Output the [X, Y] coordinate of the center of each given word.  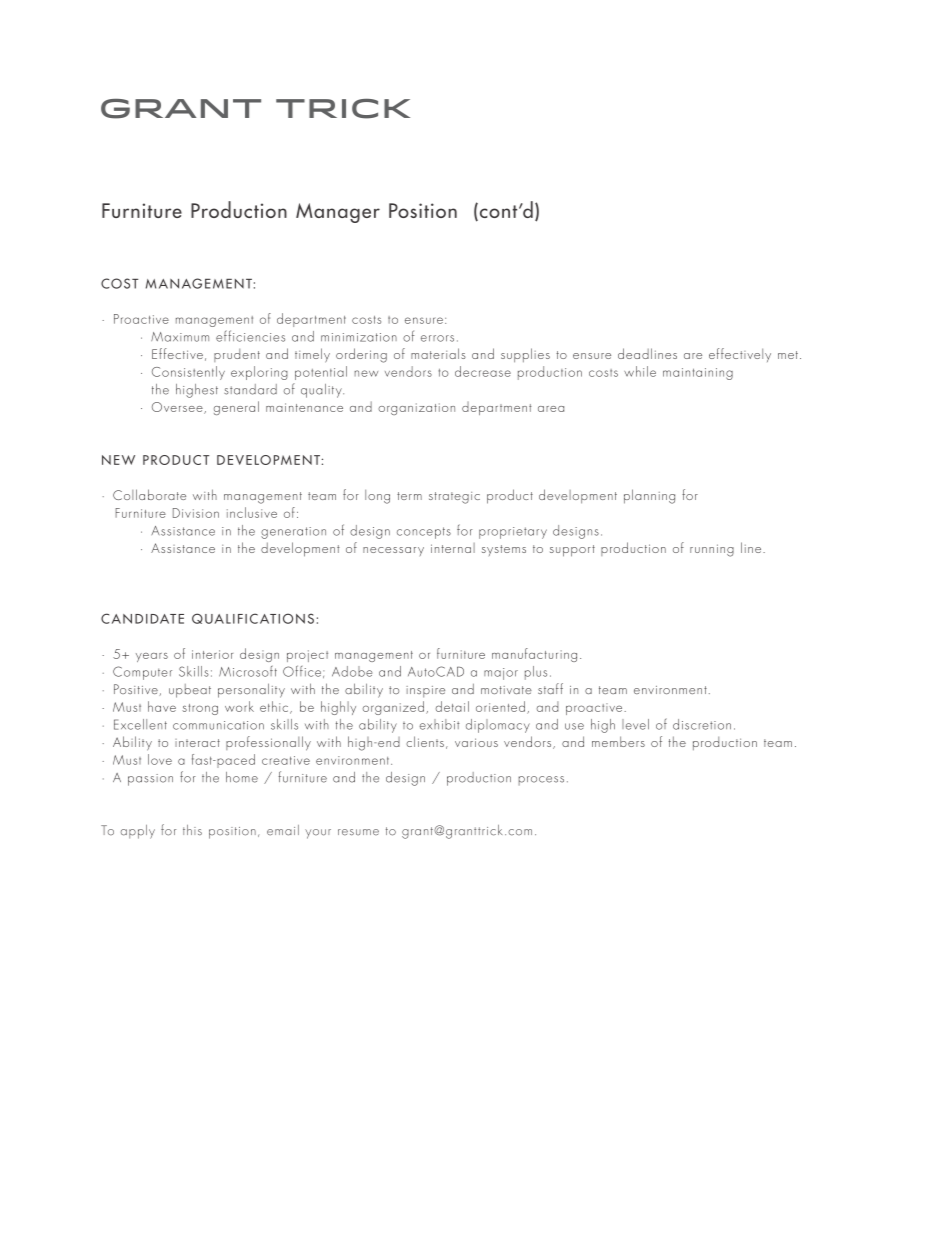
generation [293, 533]
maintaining [698, 374]
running [712, 550]
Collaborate [149, 494]
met [788, 355]
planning [649, 496]
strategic [454, 498]
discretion [702, 724]
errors [437, 338]
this [192, 830]
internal [453, 548]
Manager [338, 213]
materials [438, 353]
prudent [237, 355]
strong [200, 709]
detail [452, 706]
